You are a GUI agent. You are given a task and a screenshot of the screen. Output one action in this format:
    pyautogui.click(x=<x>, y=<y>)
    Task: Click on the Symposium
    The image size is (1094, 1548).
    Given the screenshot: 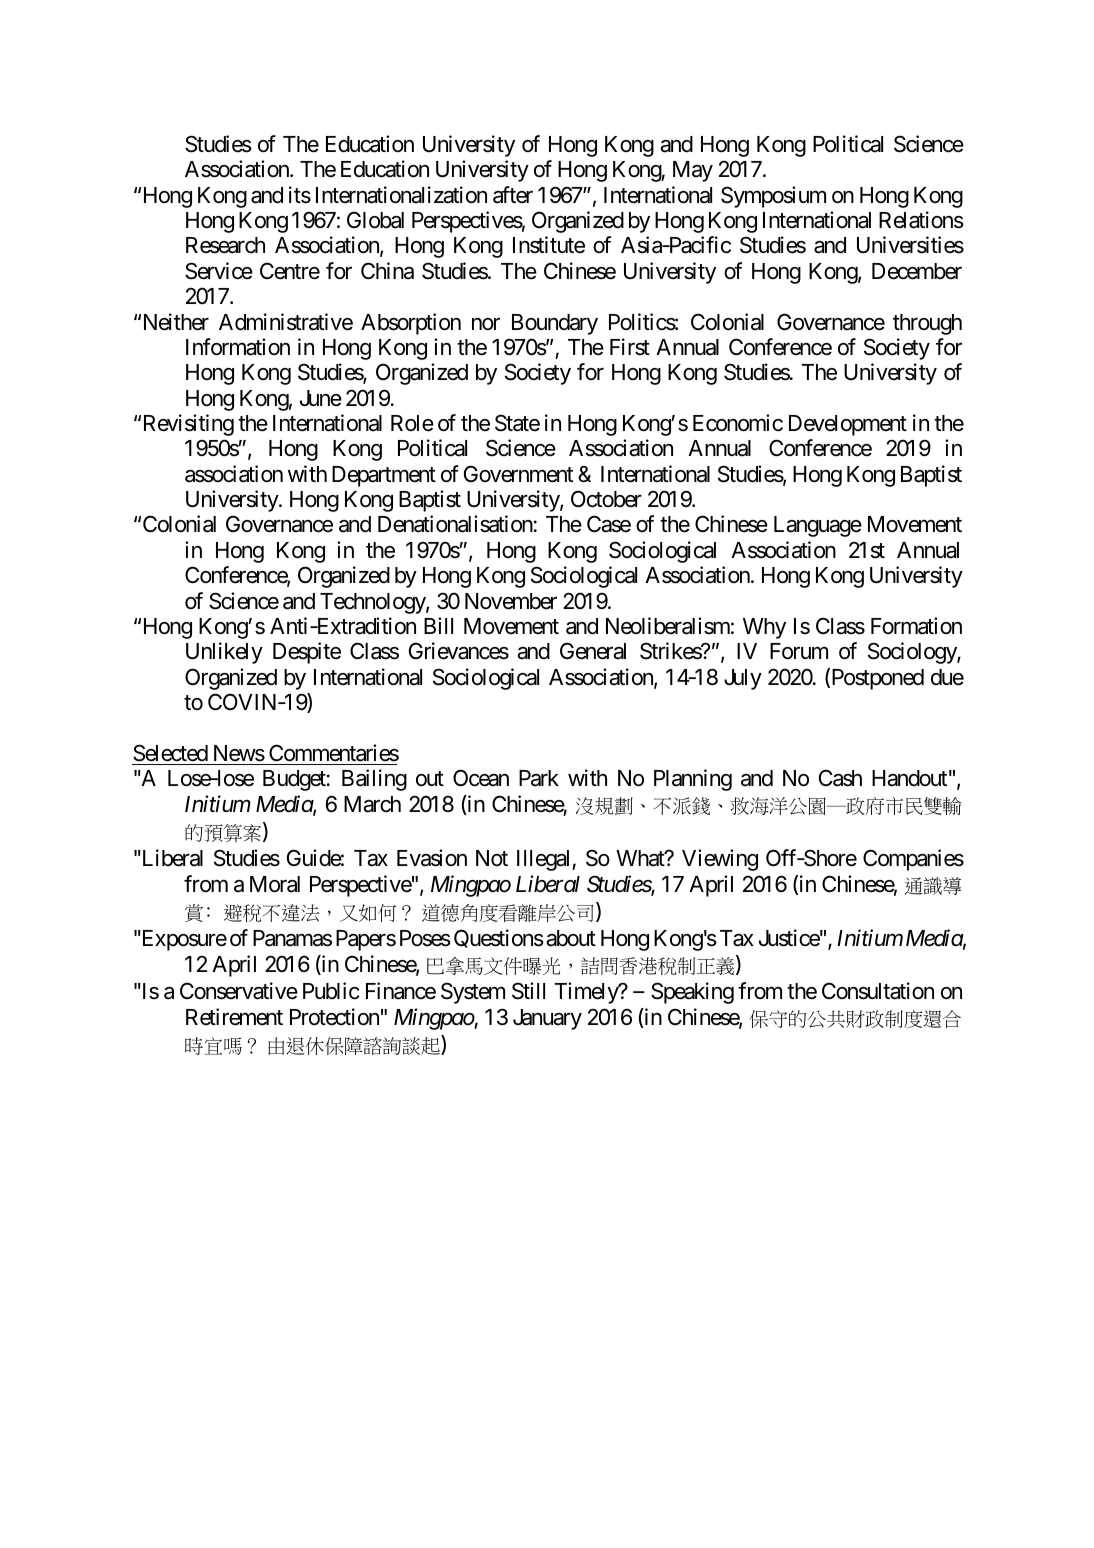 What is the action you would take?
    pyautogui.click(x=773, y=197)
